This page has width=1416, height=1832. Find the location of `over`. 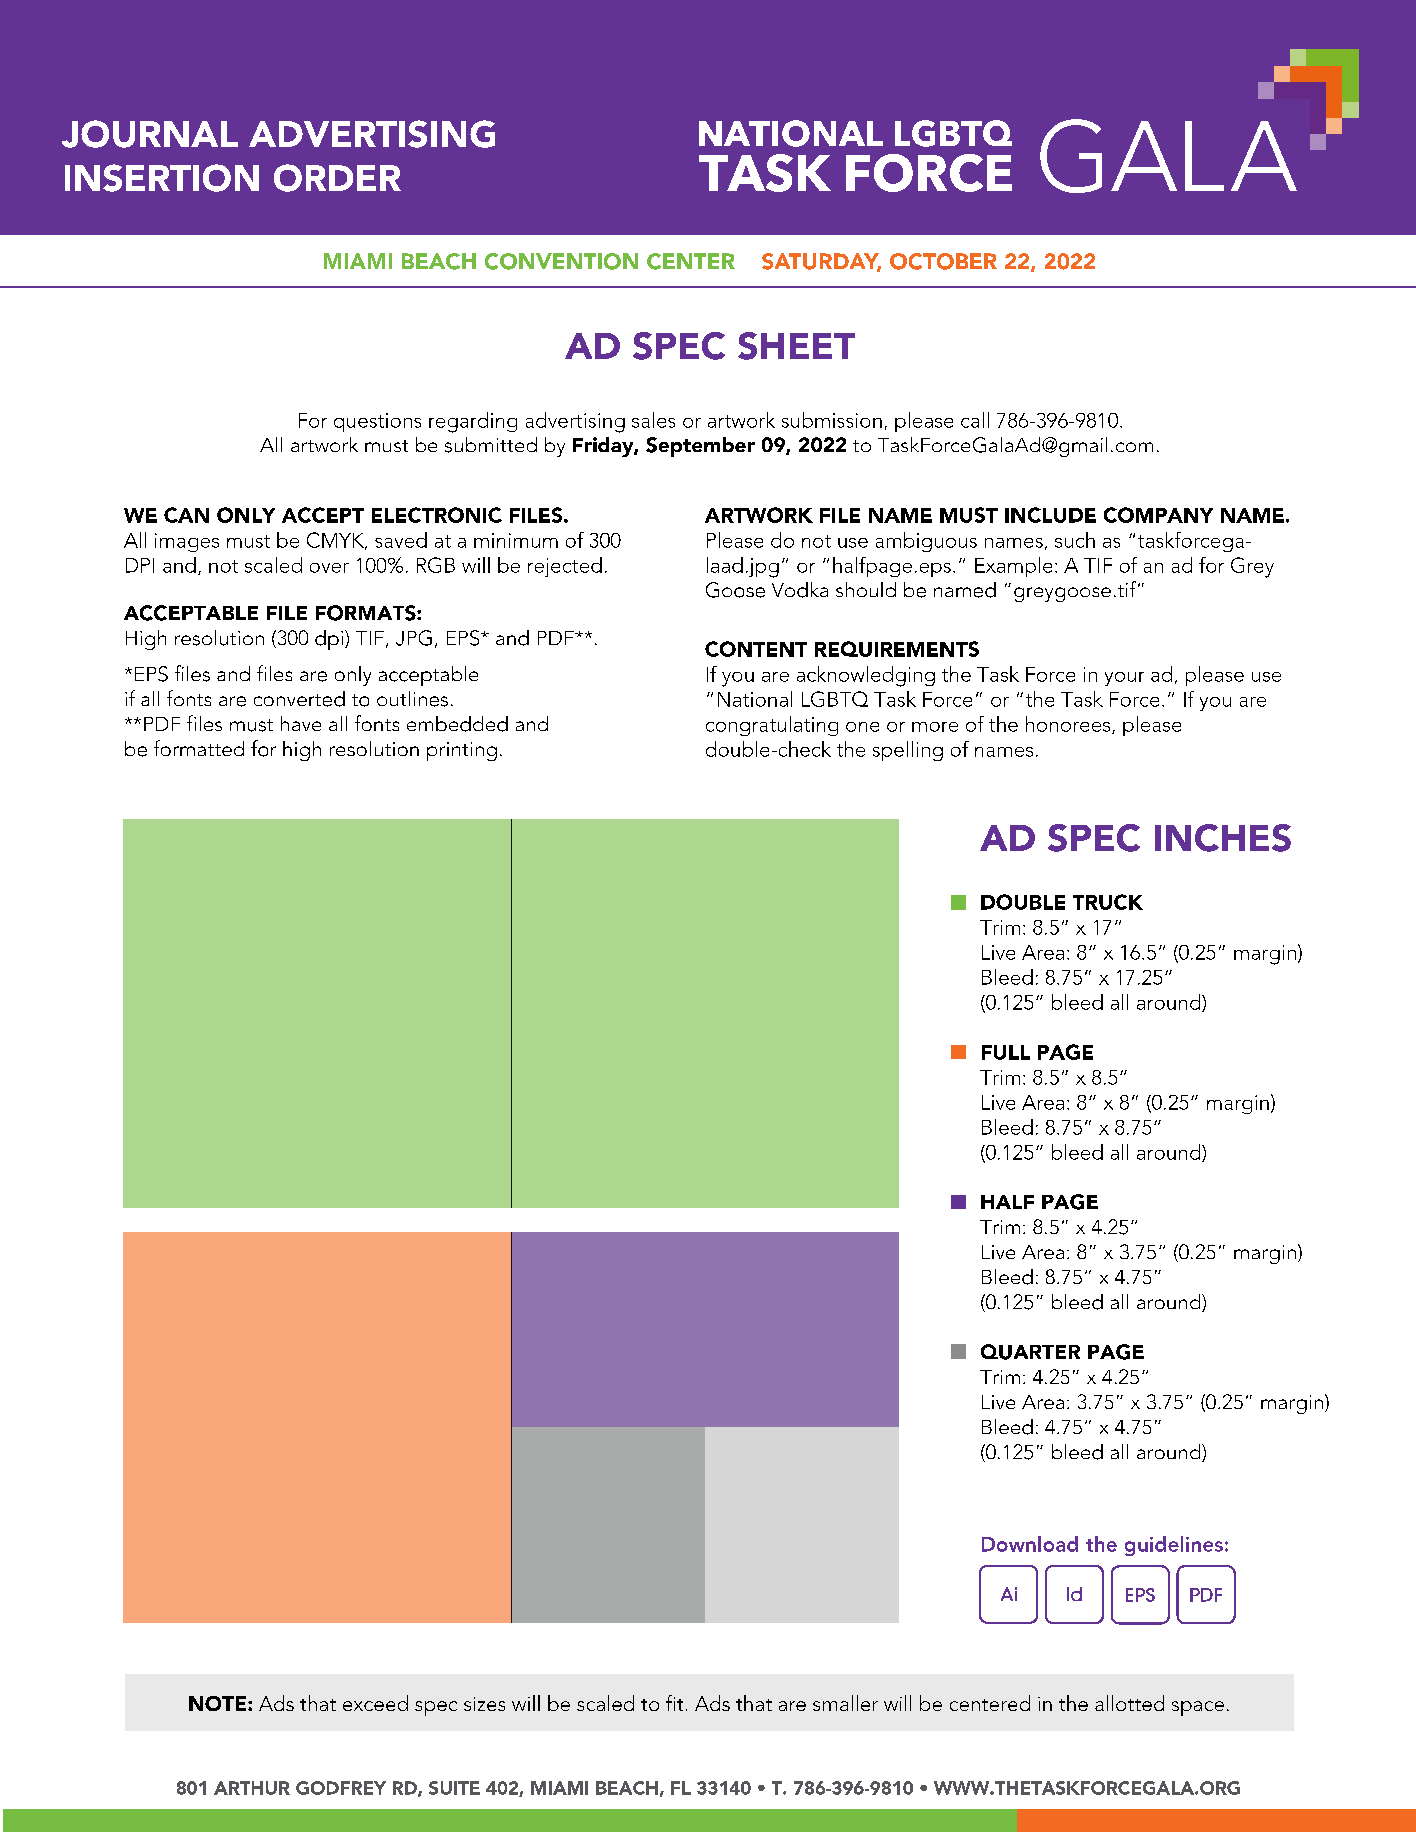

over is located at coordinates (329, 568).
